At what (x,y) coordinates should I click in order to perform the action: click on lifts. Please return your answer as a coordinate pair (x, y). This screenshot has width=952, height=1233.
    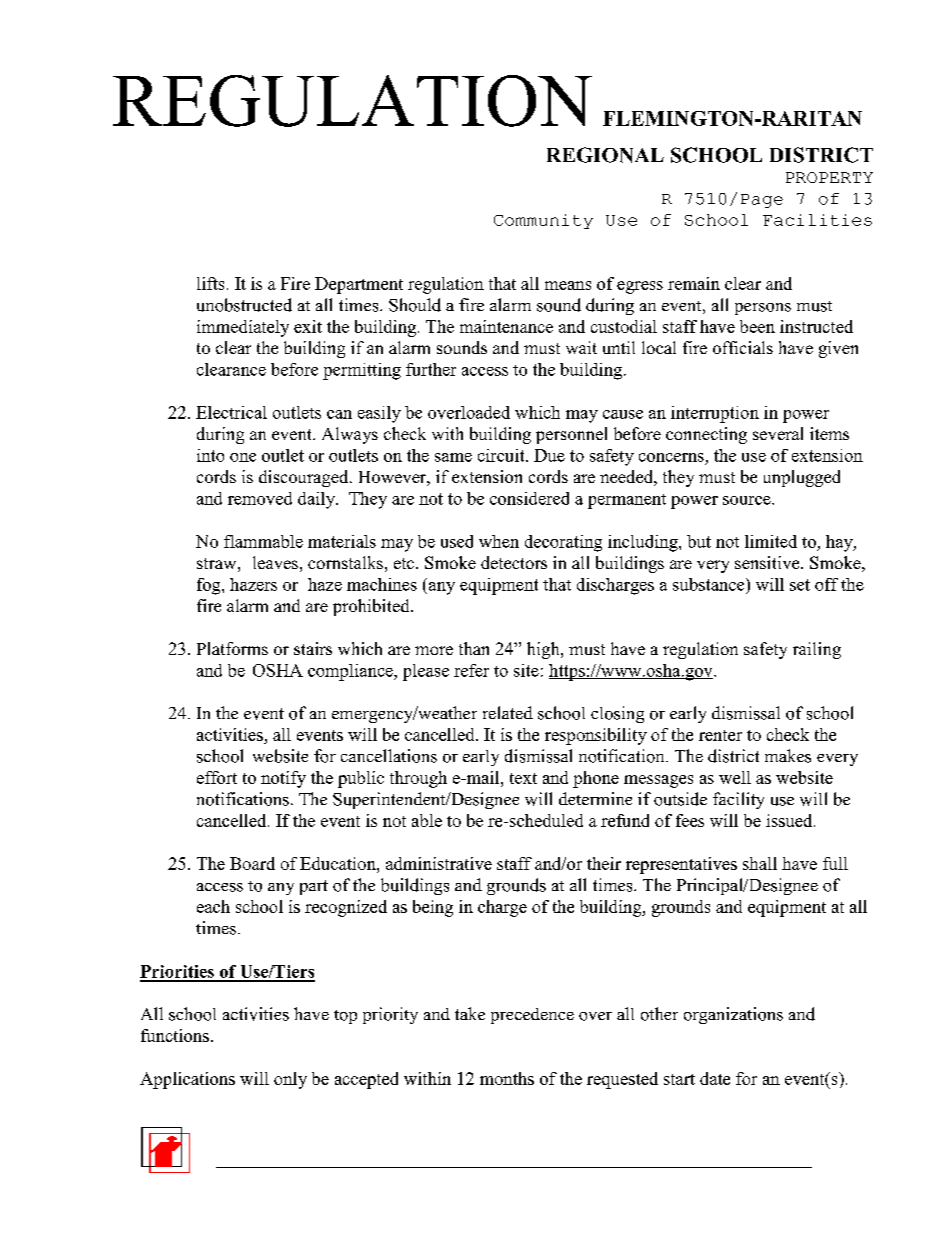
    Looking at the image, I should click on (210, 283).
